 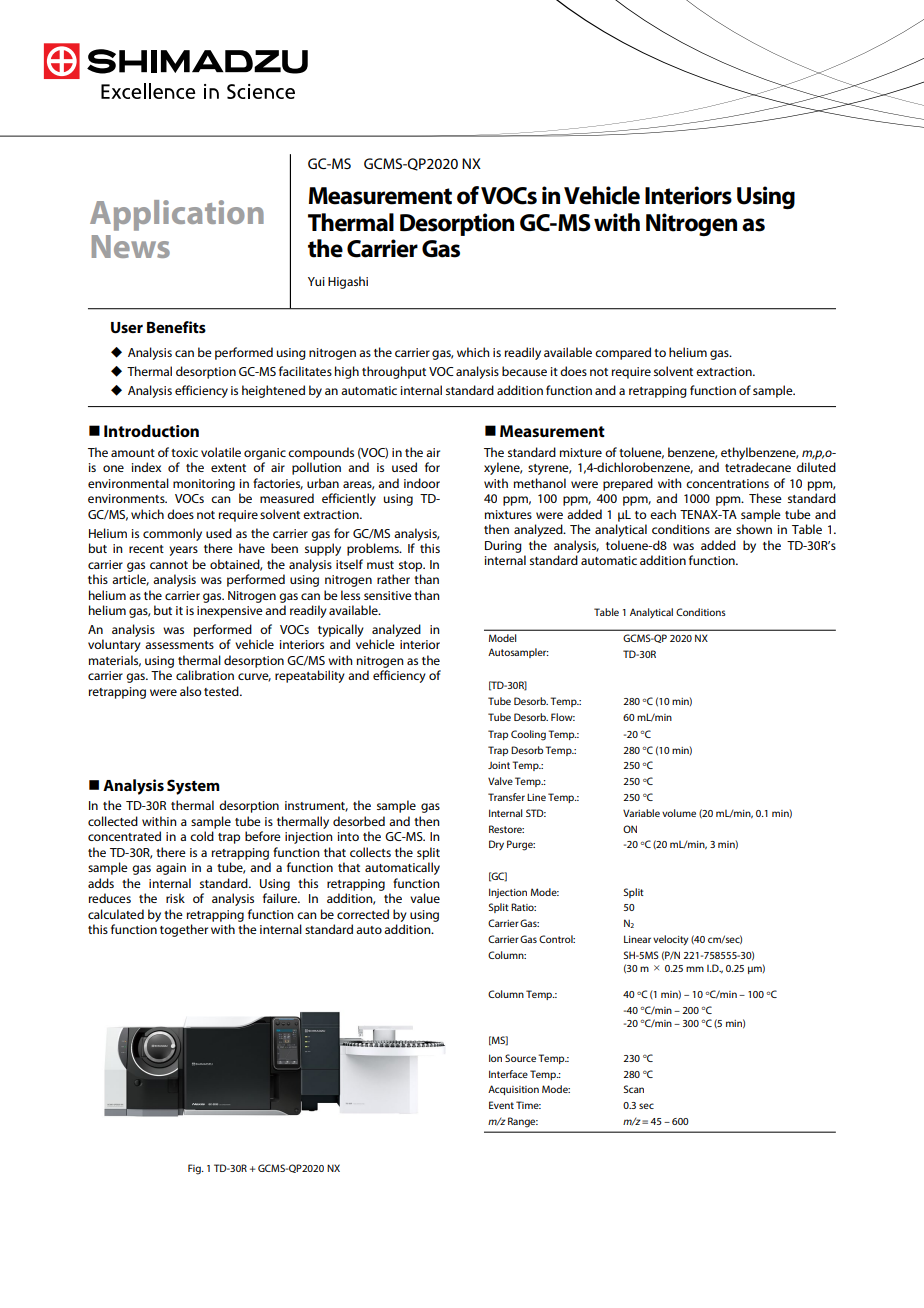 What do you see at coordinates (679, 813) in the screenshot?
I see `volume` at bounding box center [679, 813].
